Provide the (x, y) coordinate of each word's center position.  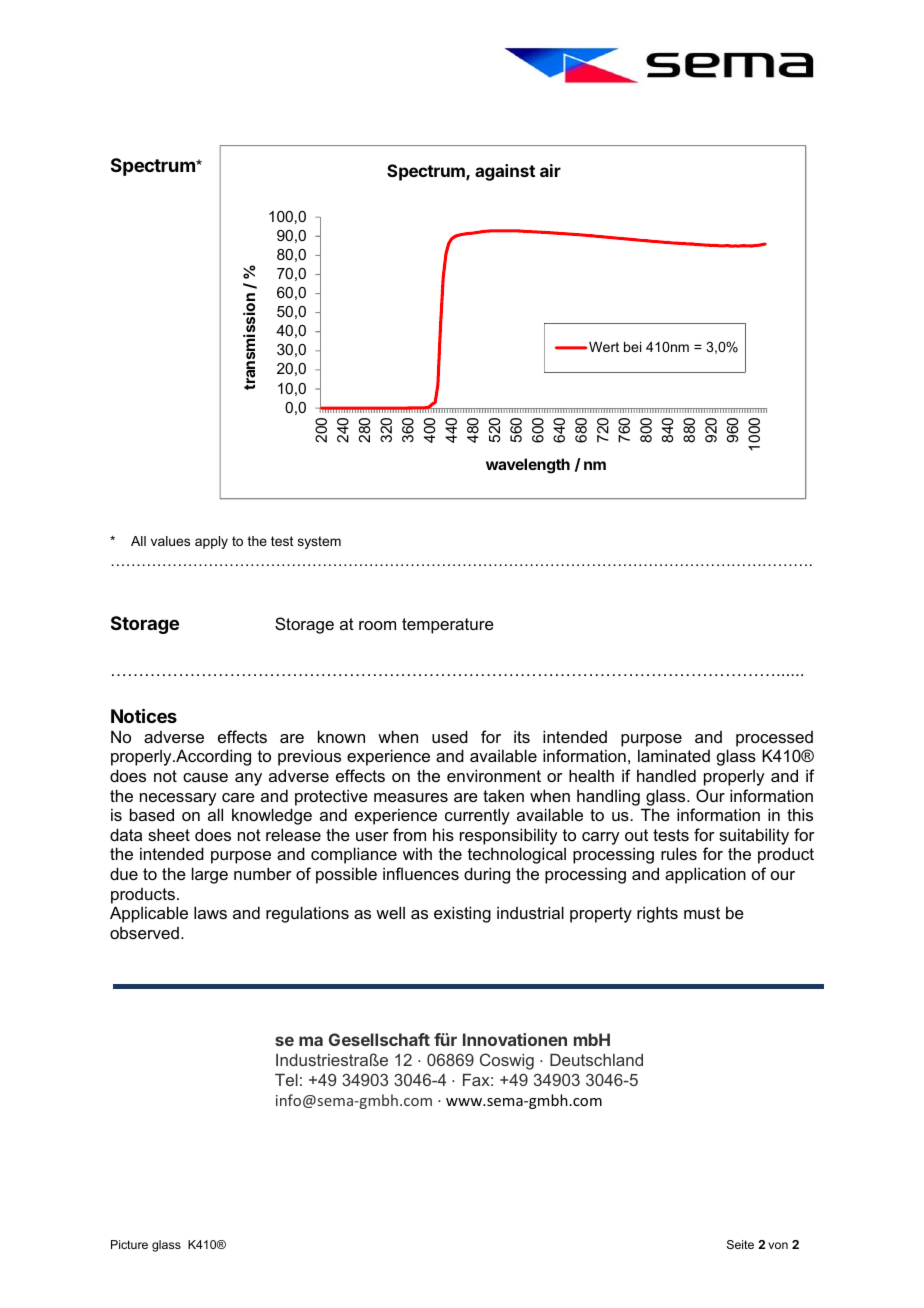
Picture (129, 1244)
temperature (448, 626)
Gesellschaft (379, 1039)
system (319, 542)
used (450, 736)
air (550, 170)
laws (210, 912)
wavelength (528, 466)
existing (462, 914)
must (702, 913)
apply (211, 542)
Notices (144, 715)
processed (774, 739)
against (505, 172)
